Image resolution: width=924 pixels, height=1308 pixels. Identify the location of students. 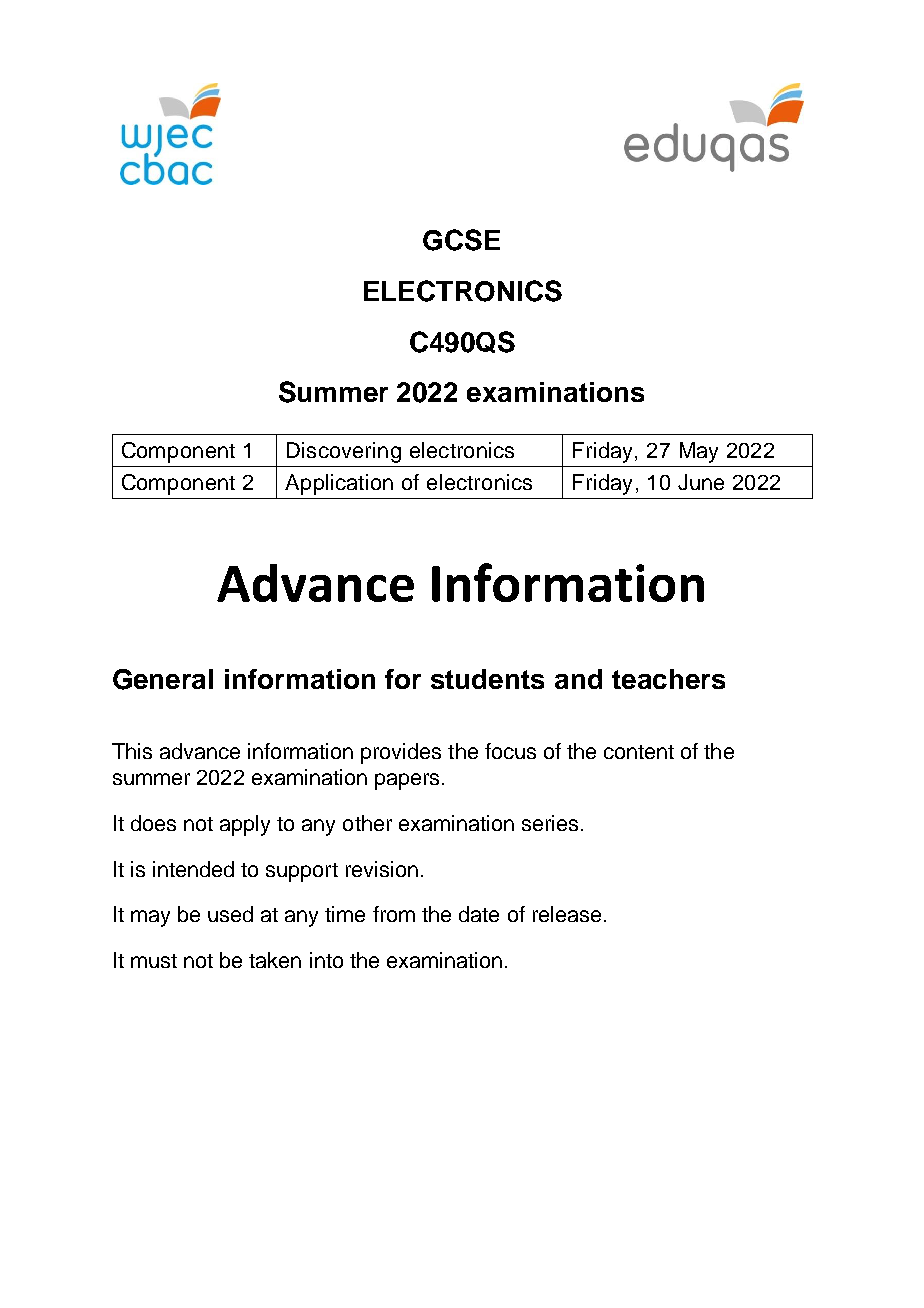
(487, 679).
